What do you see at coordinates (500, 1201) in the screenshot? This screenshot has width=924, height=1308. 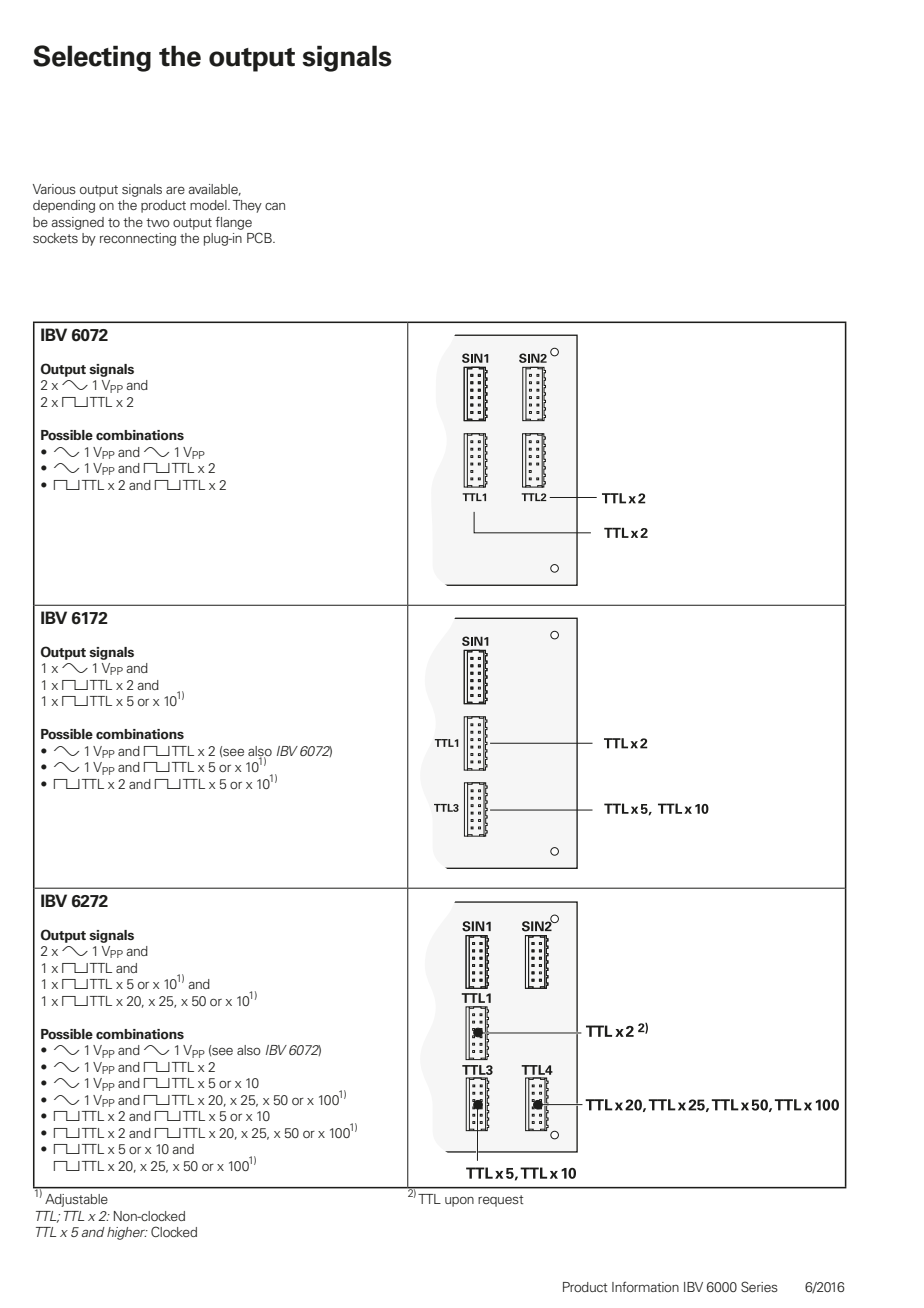 I see `request` at bounding box center [500, 1201].
